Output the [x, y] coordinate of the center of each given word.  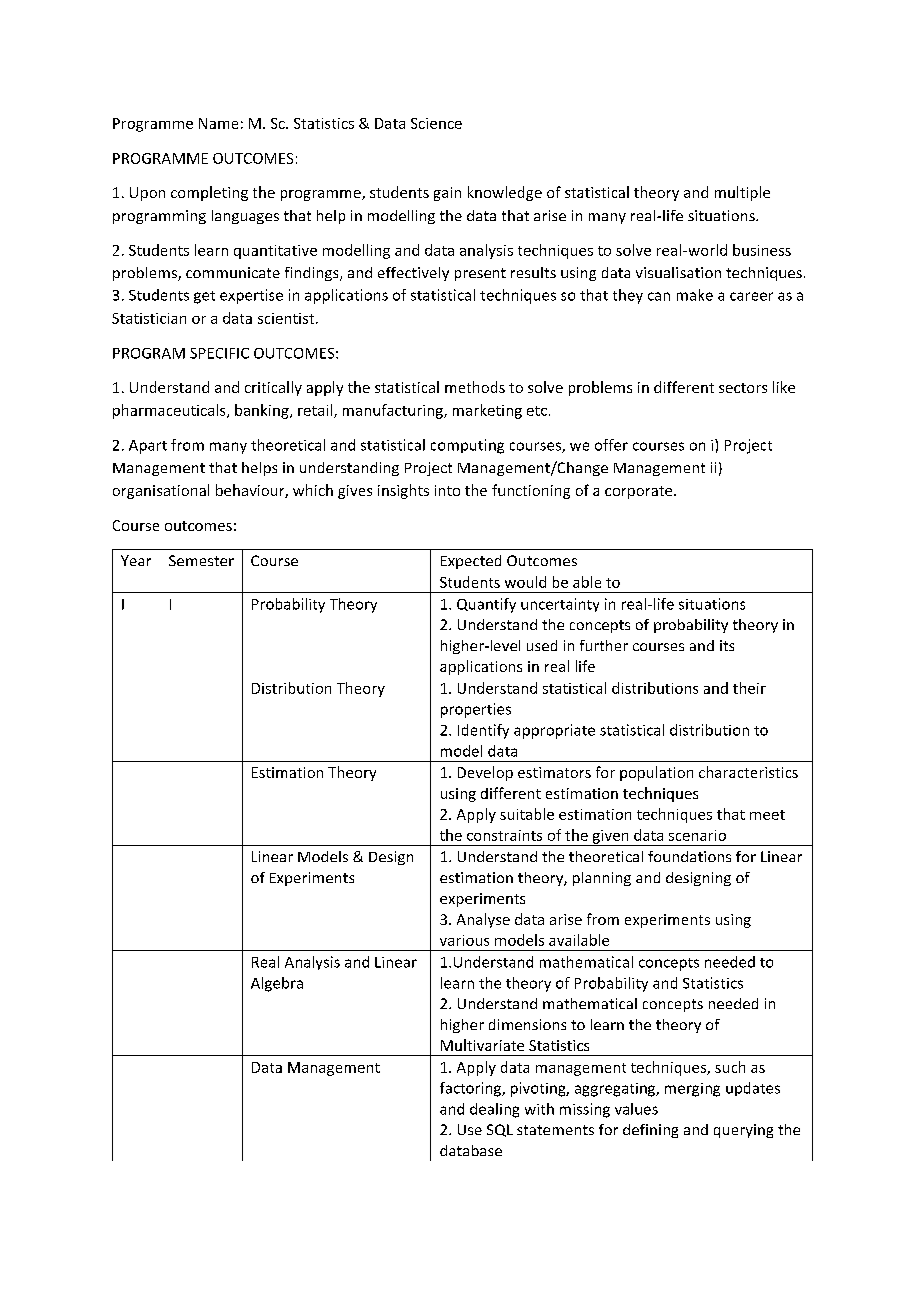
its [727, 645]
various [464, 940]
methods [475, 387]
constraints [504, 835]
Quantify [486, 605]
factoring [472, 1089]
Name [218, 123]
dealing [494, 1110]
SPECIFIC [219, 353]
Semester [201, 560]
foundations [689, 856]
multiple [742, 193]
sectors [743, 388]
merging [692, 1090]
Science [436, 123]
